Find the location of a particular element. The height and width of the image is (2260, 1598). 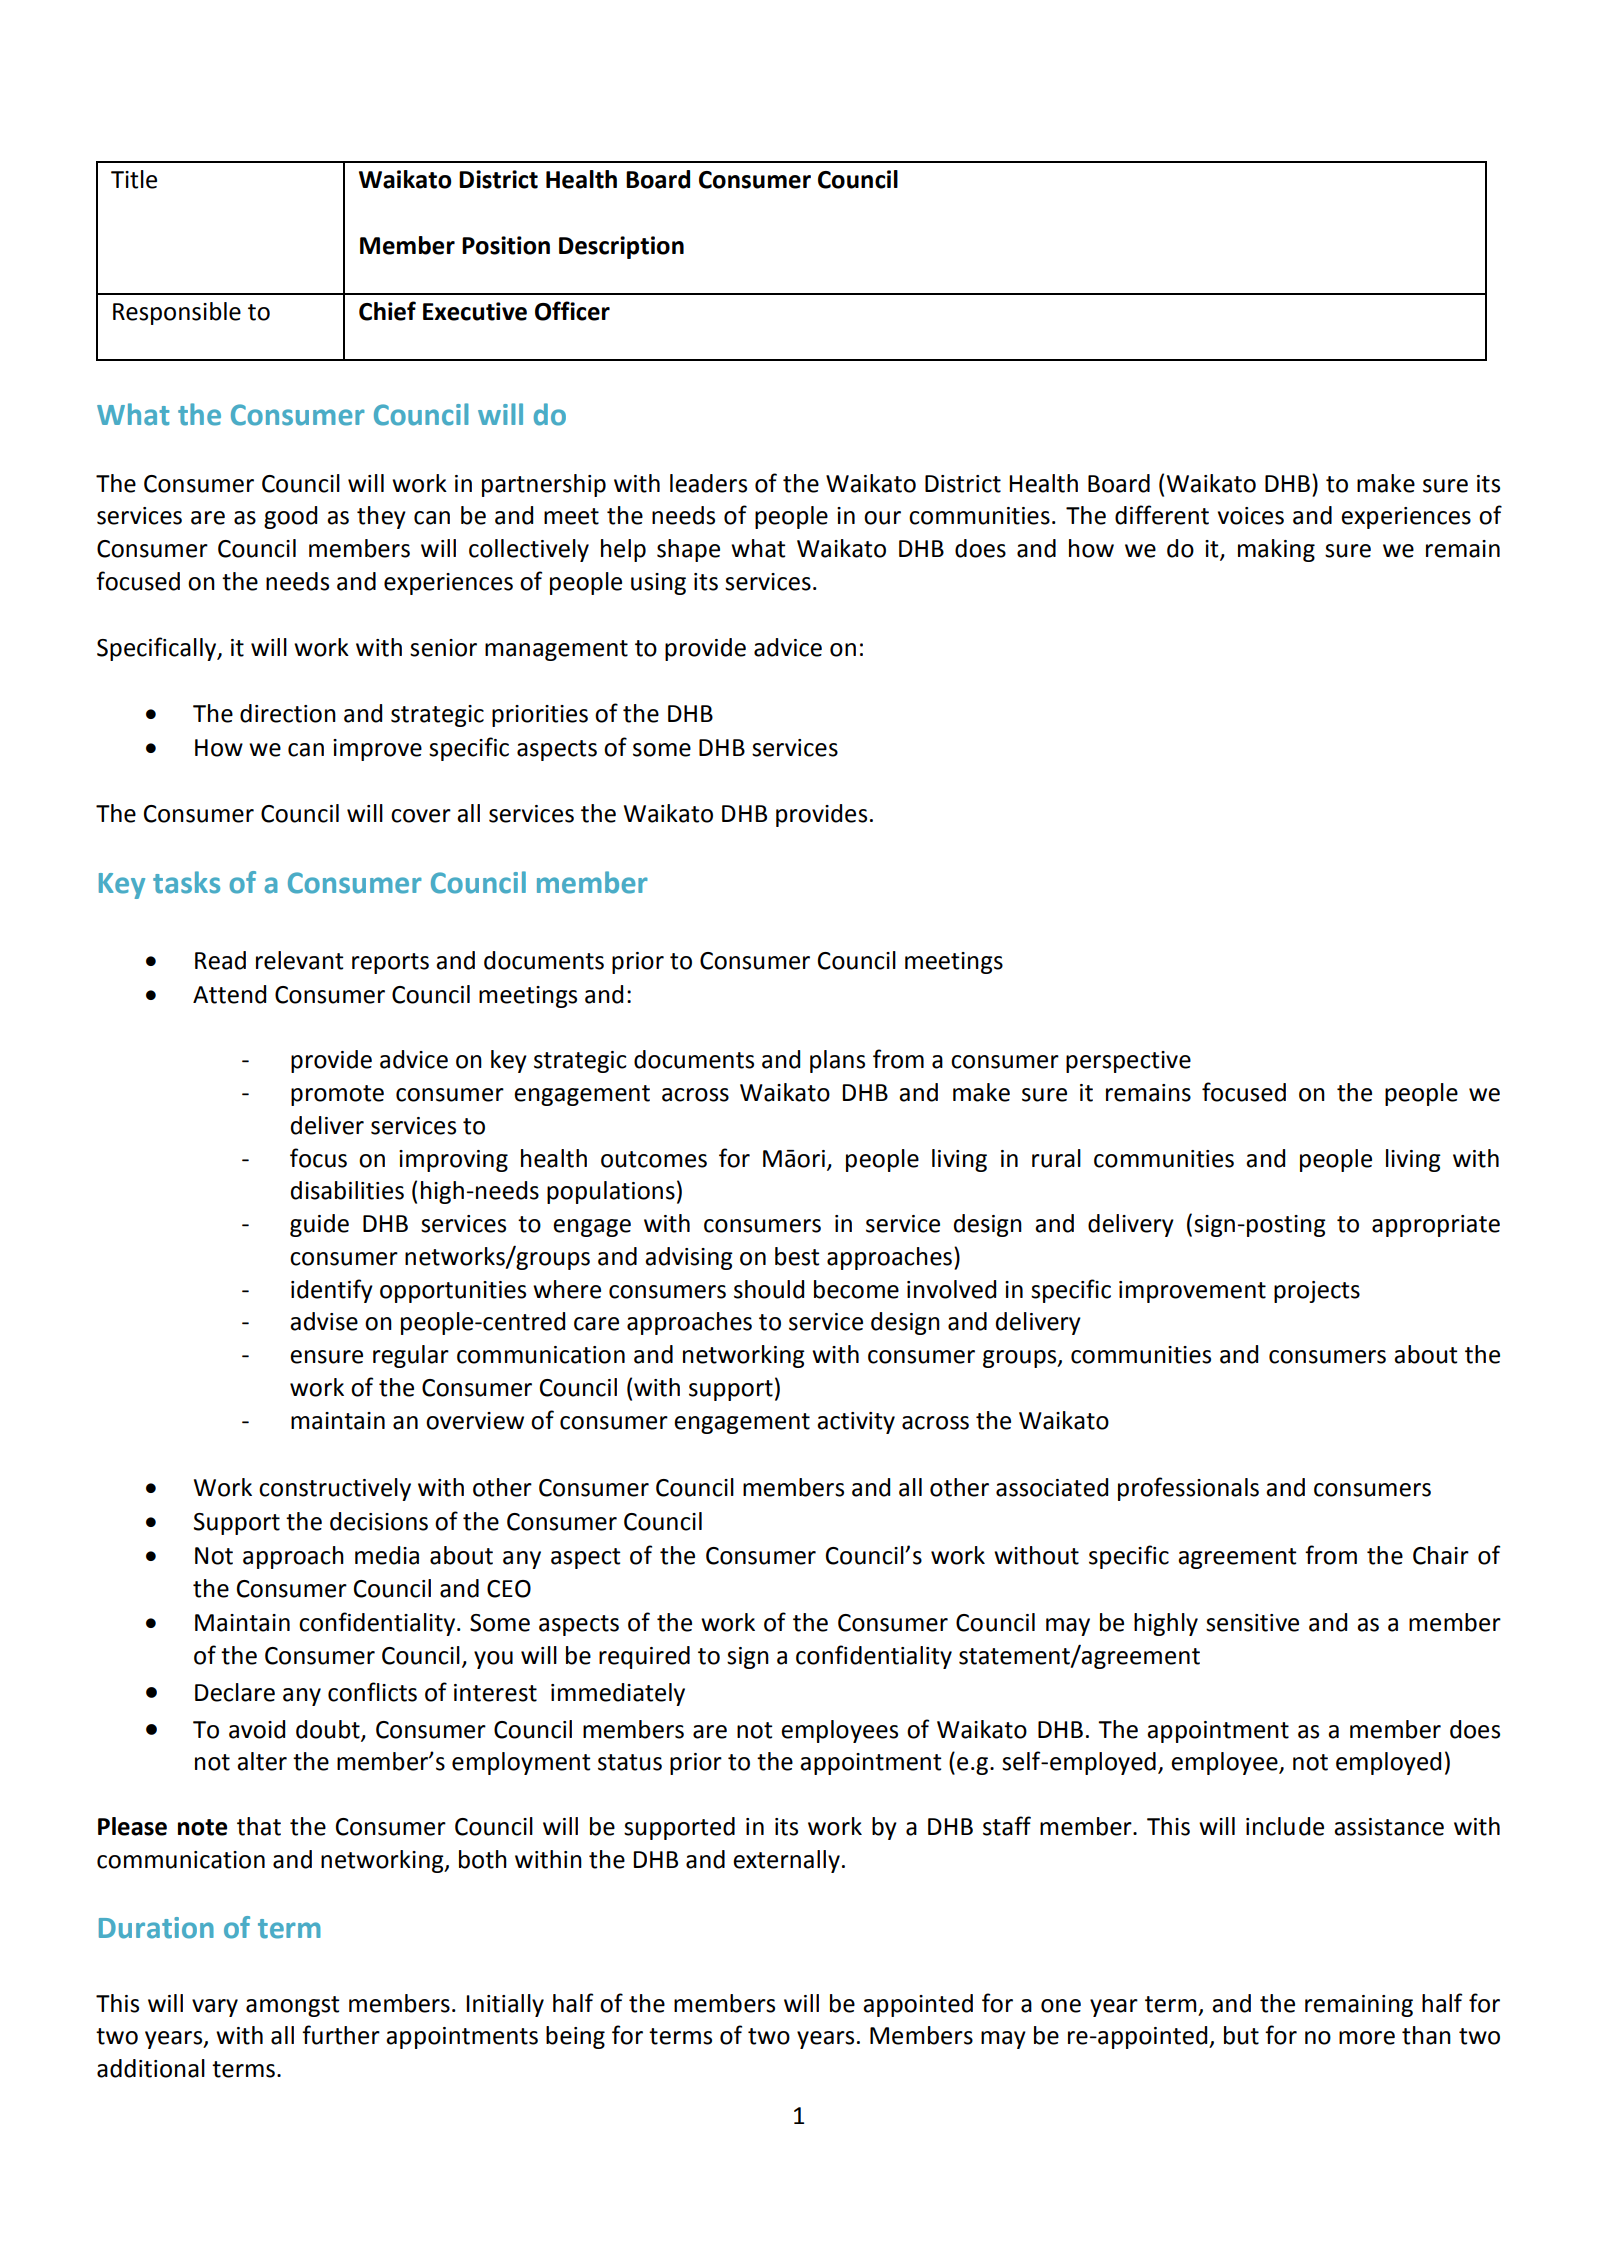

activity is located at coordinates (856, 1423).
